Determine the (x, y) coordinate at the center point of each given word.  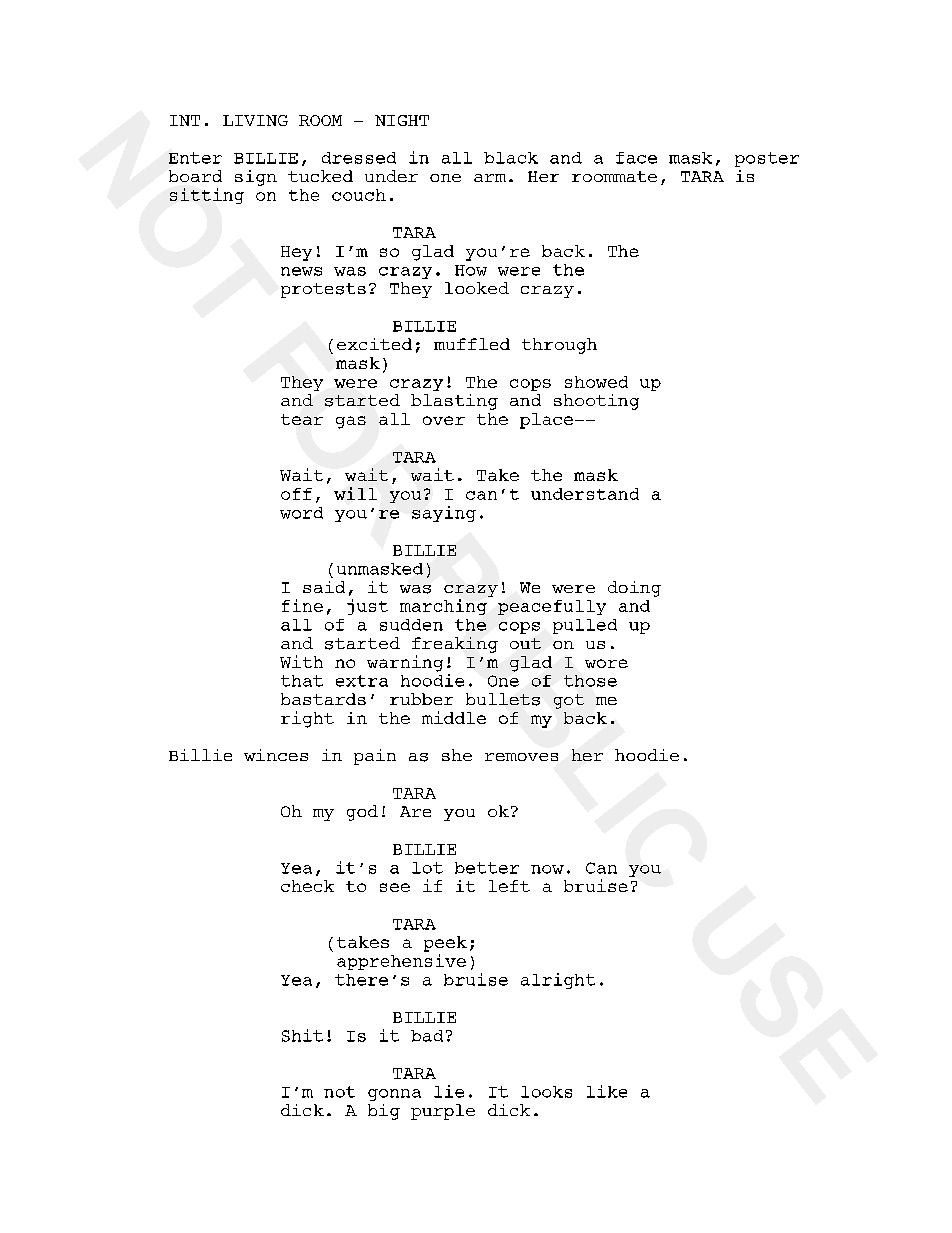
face (636, 158)
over (444, 420)
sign (256, 178)
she (457, 755)
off (296, 494)
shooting (596, 402)
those (590, 681)
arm (490, 178)
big (384, 1112)
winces (276, 755)
